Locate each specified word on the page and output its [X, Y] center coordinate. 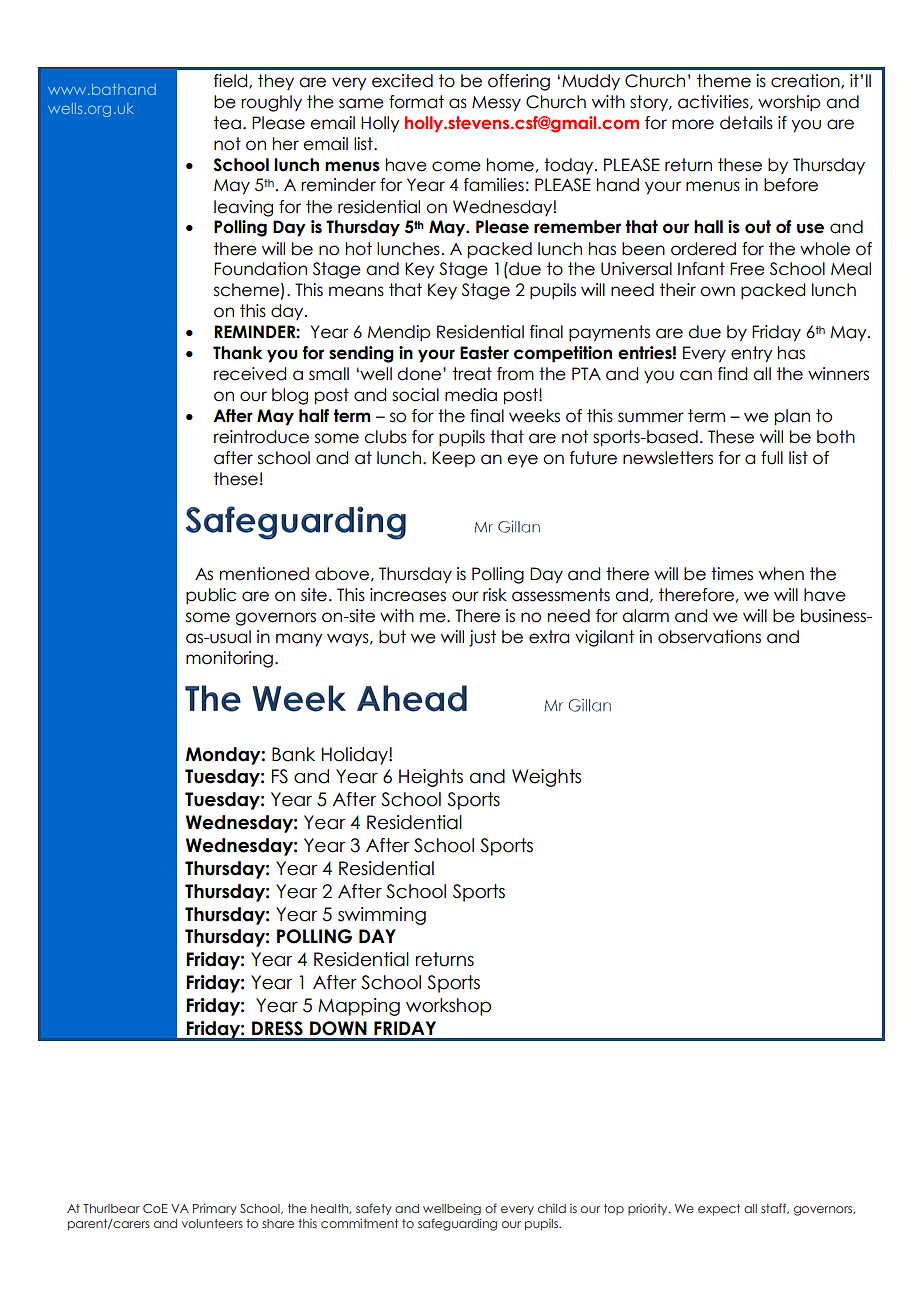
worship [789, 103]
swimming [382, 916]
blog [290, 396]
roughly [271, 103]
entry [751, 354]
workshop [448, 1007]
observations [709, 637]
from [515, 374]
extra [549, 637]
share [278, 1223]
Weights [546, 778]
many [299, 640]
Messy [496, 104]
